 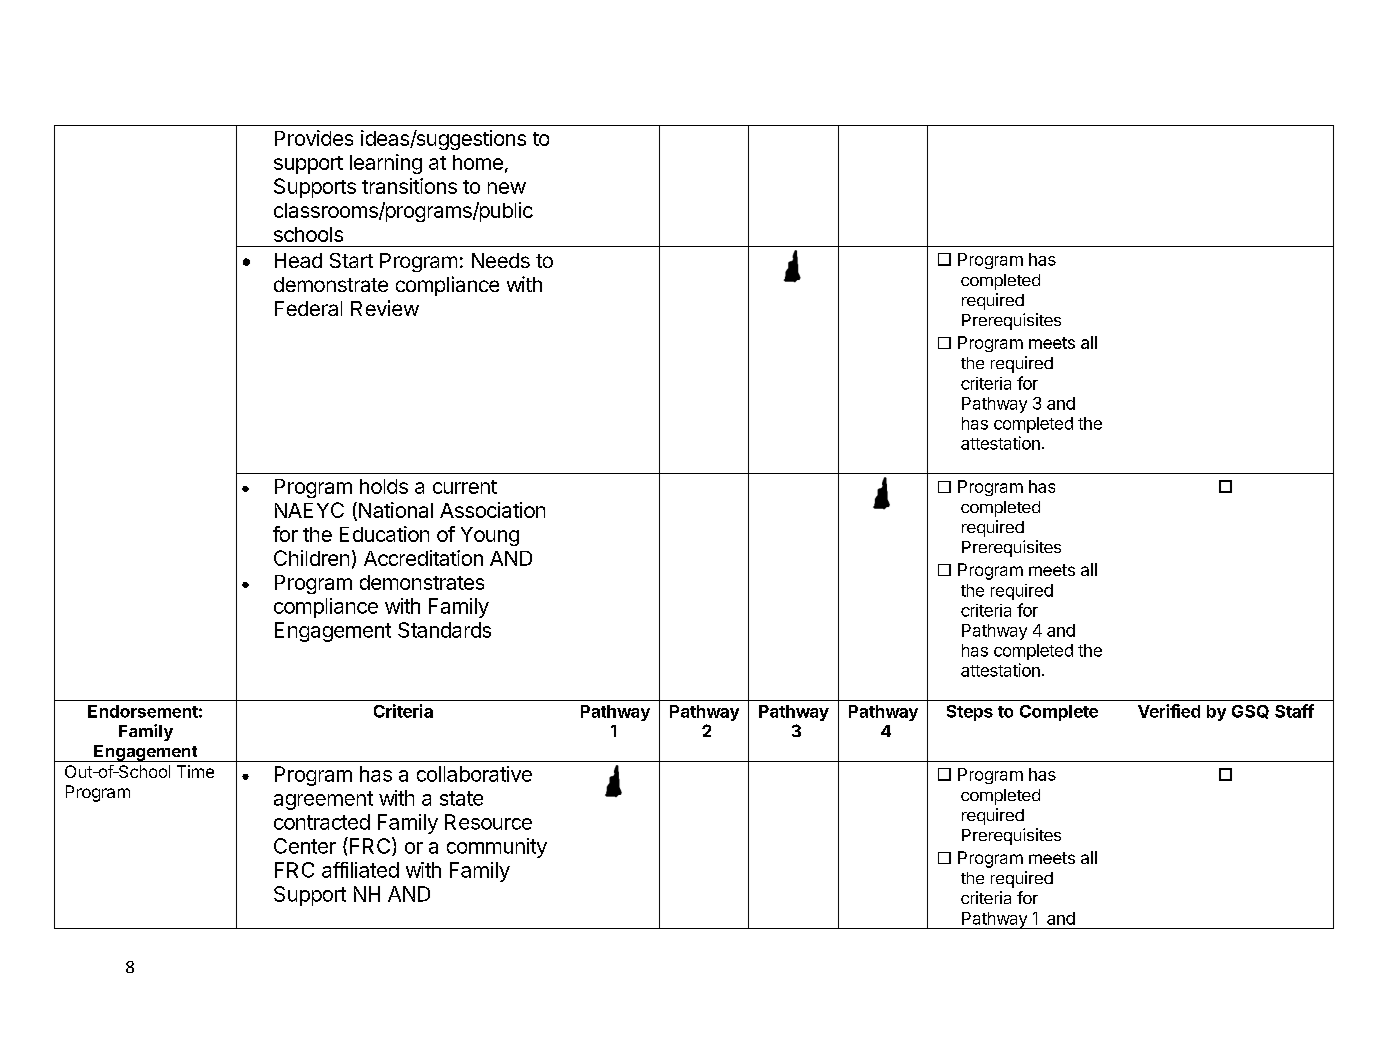 I want to click on learning, so click(x=386, y=164).
